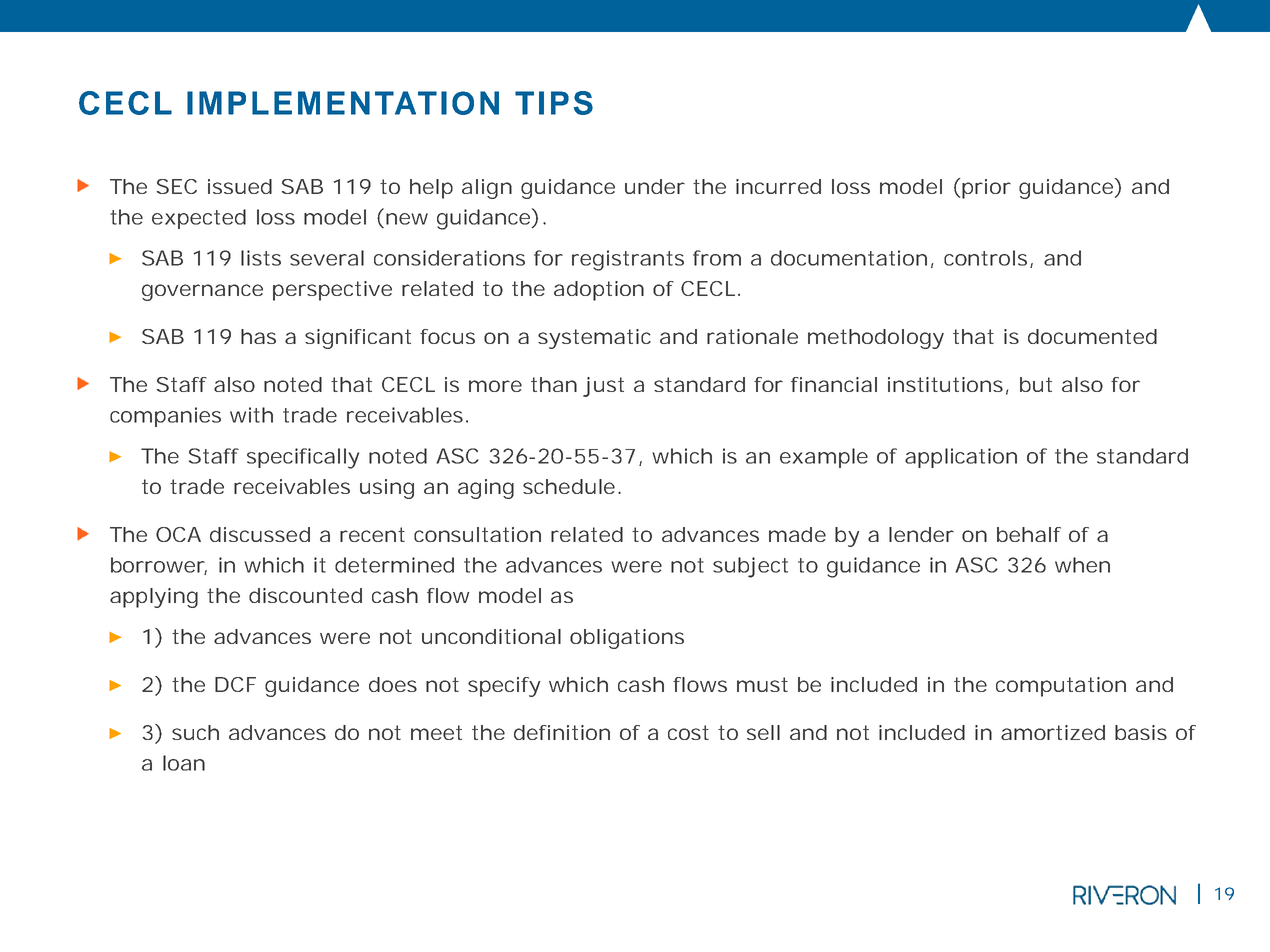 The image size is (1270, 952). What do you see at coordinates (688, 732) in the screenshot?
I see `cost` at bounding box center [688, 732].
